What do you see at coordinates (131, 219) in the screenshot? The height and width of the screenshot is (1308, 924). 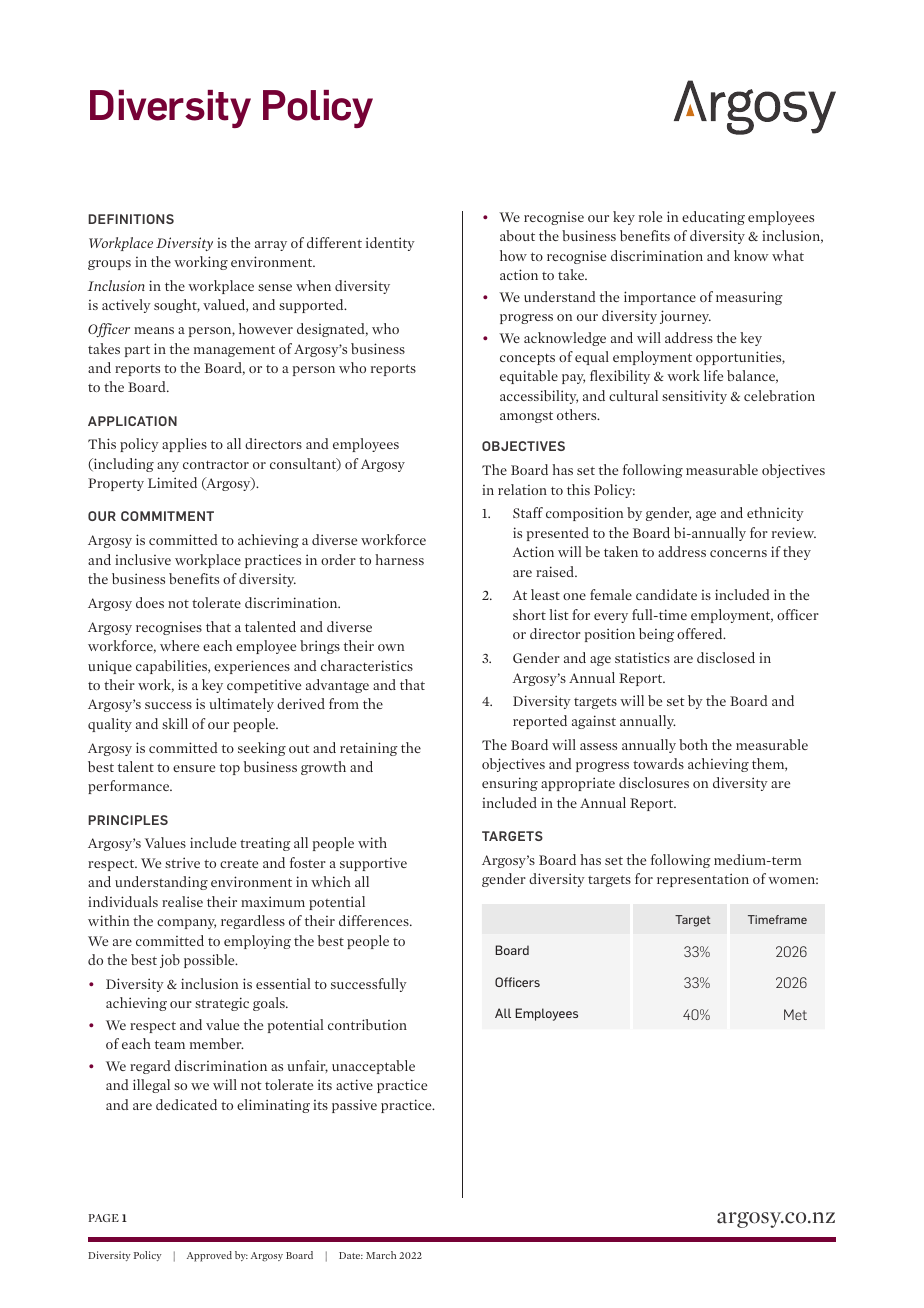 I see `DEFINITIONS` at bounding box center [131, 219].
